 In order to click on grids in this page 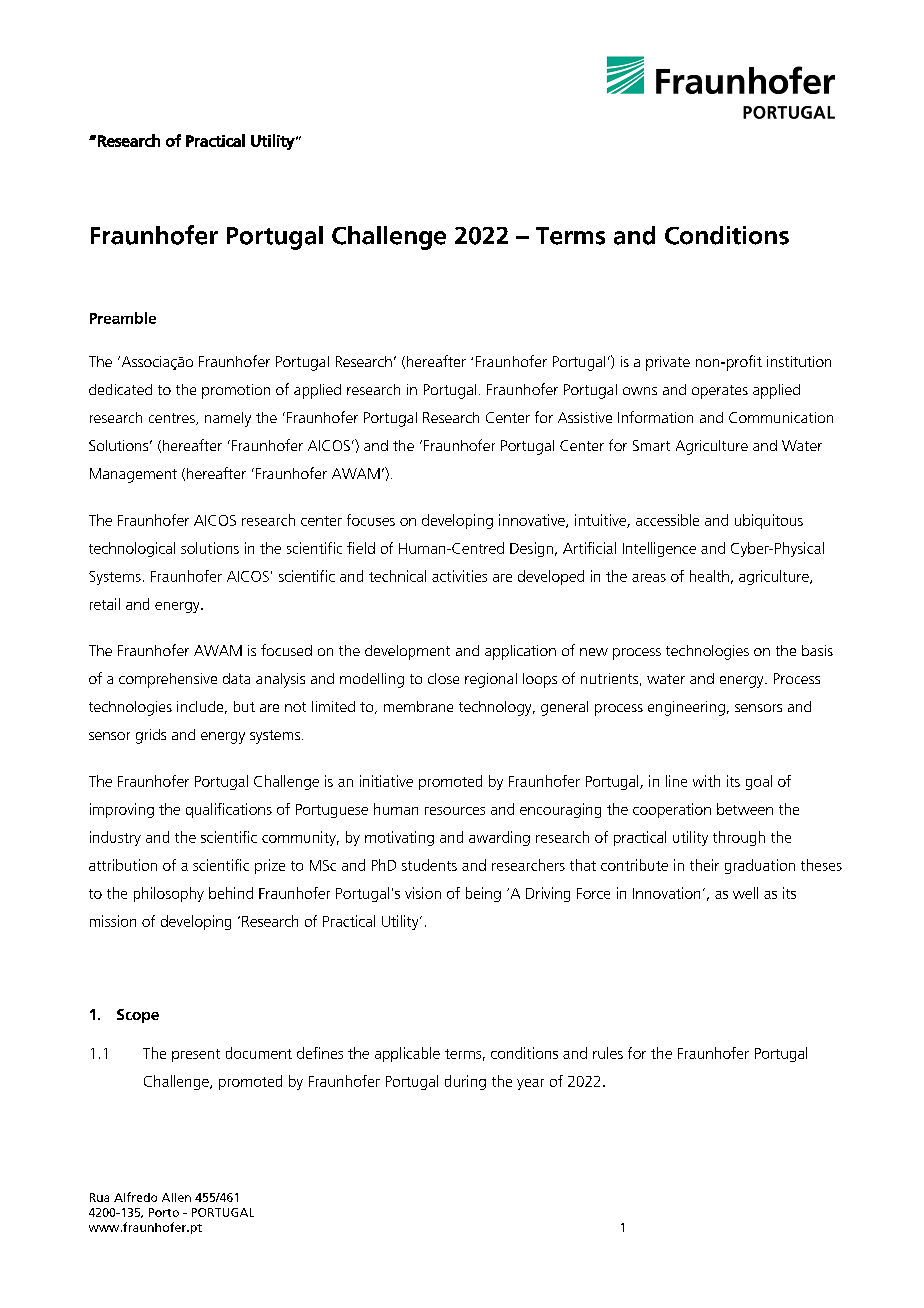, I will do `click(151, 736)`.
